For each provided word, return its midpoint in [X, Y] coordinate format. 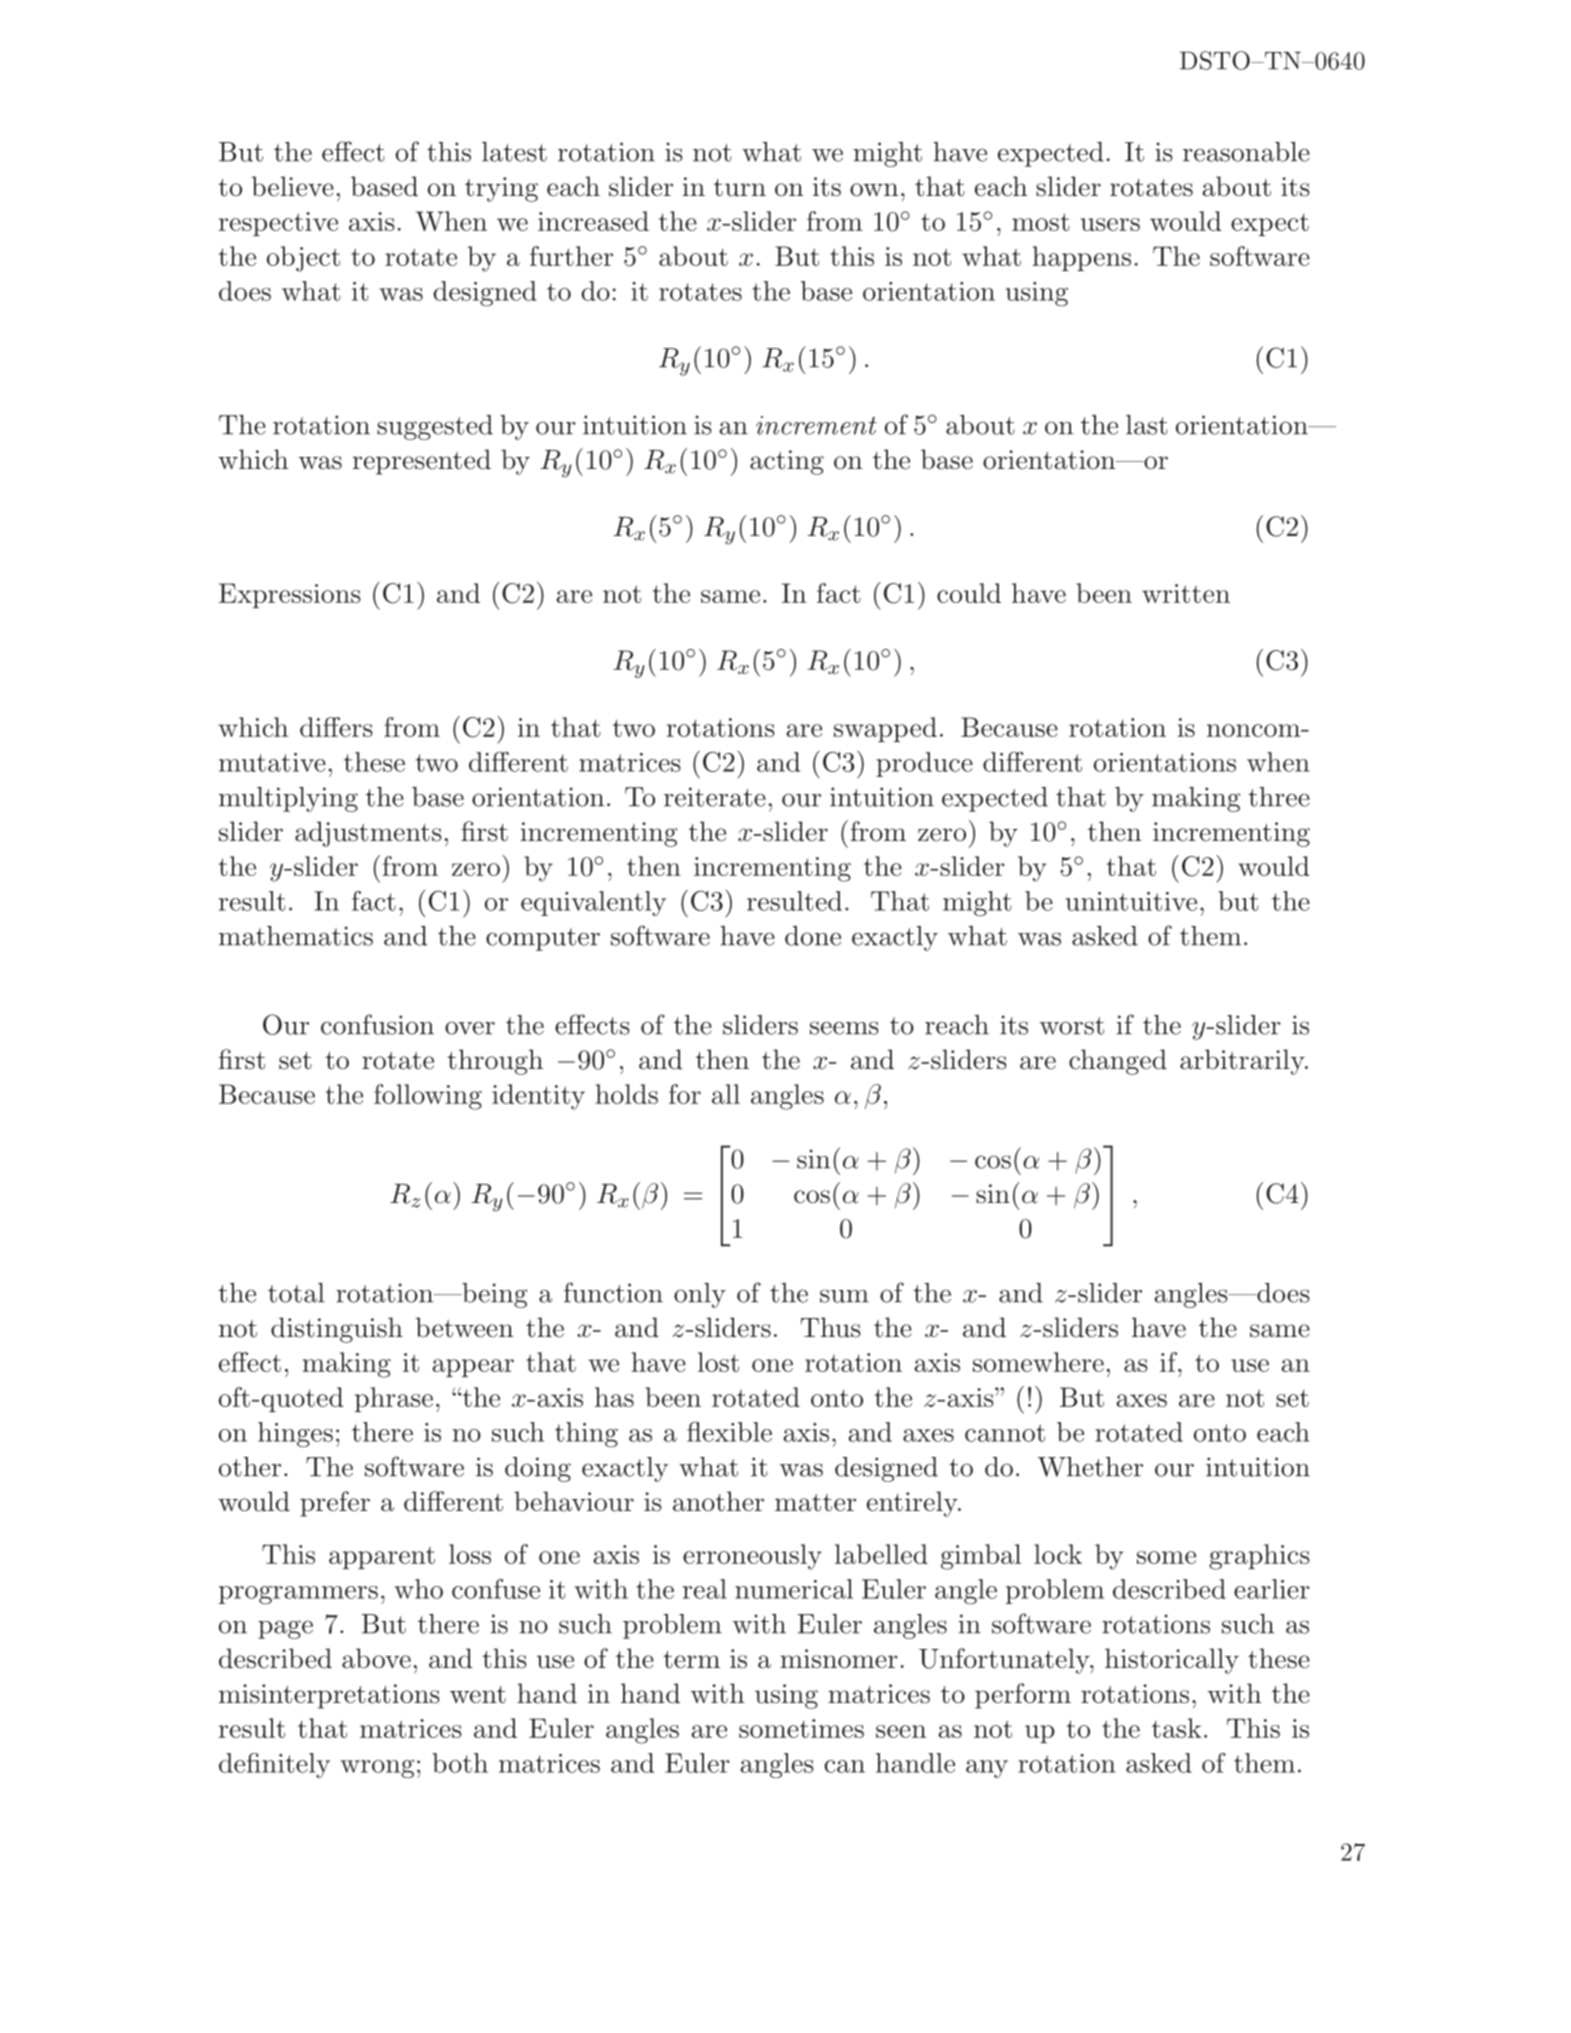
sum [844, 1296]
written [1186, 593]
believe [293, 186]
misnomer [839, 1659]
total [296, 1293]
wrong [377, 1769]
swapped [885, 729]
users [1110, 224]
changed [1118, 1062]
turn [740, 188]
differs [336, 727]
